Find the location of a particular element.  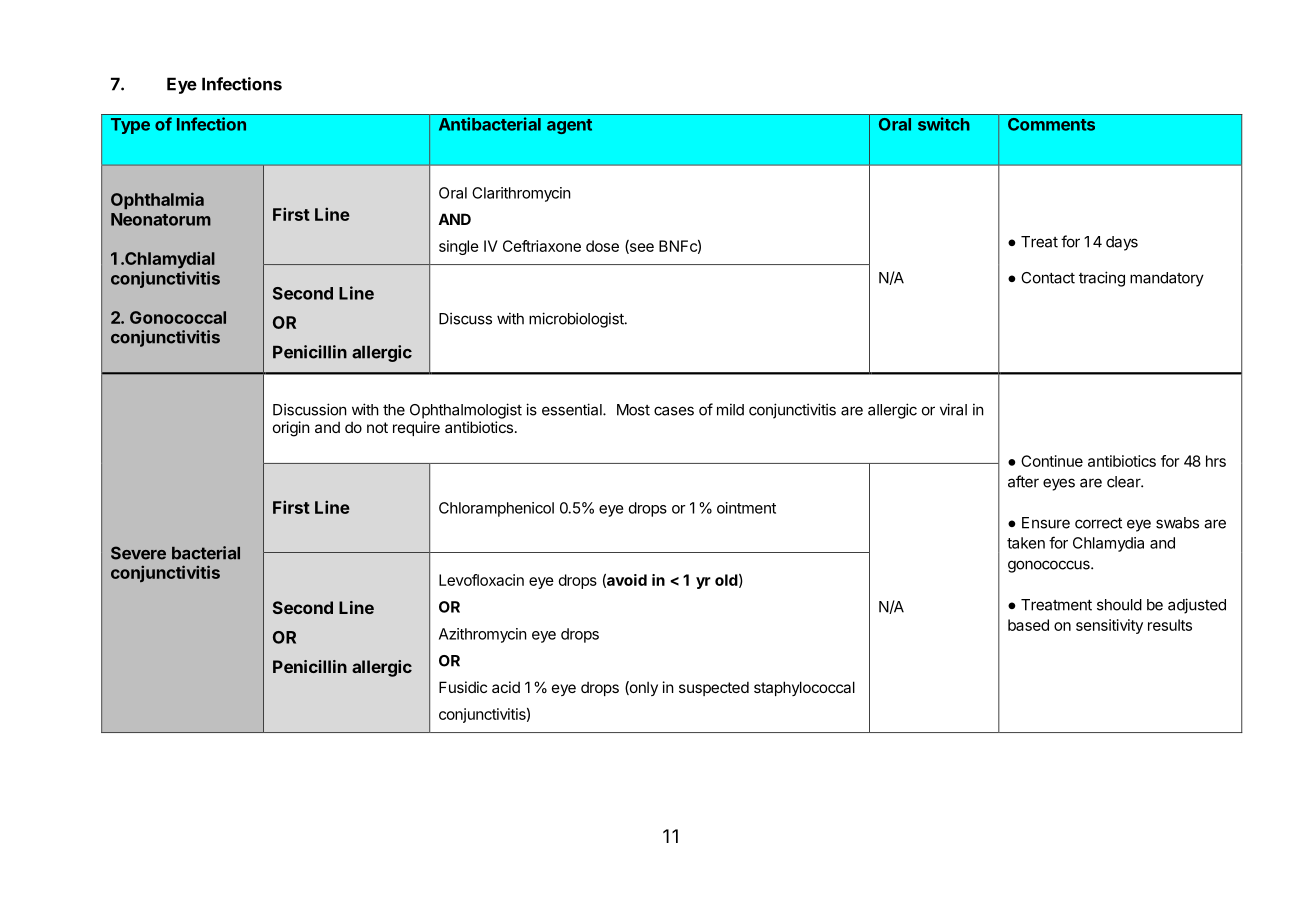

viral is located at coordinates (953, 409).
